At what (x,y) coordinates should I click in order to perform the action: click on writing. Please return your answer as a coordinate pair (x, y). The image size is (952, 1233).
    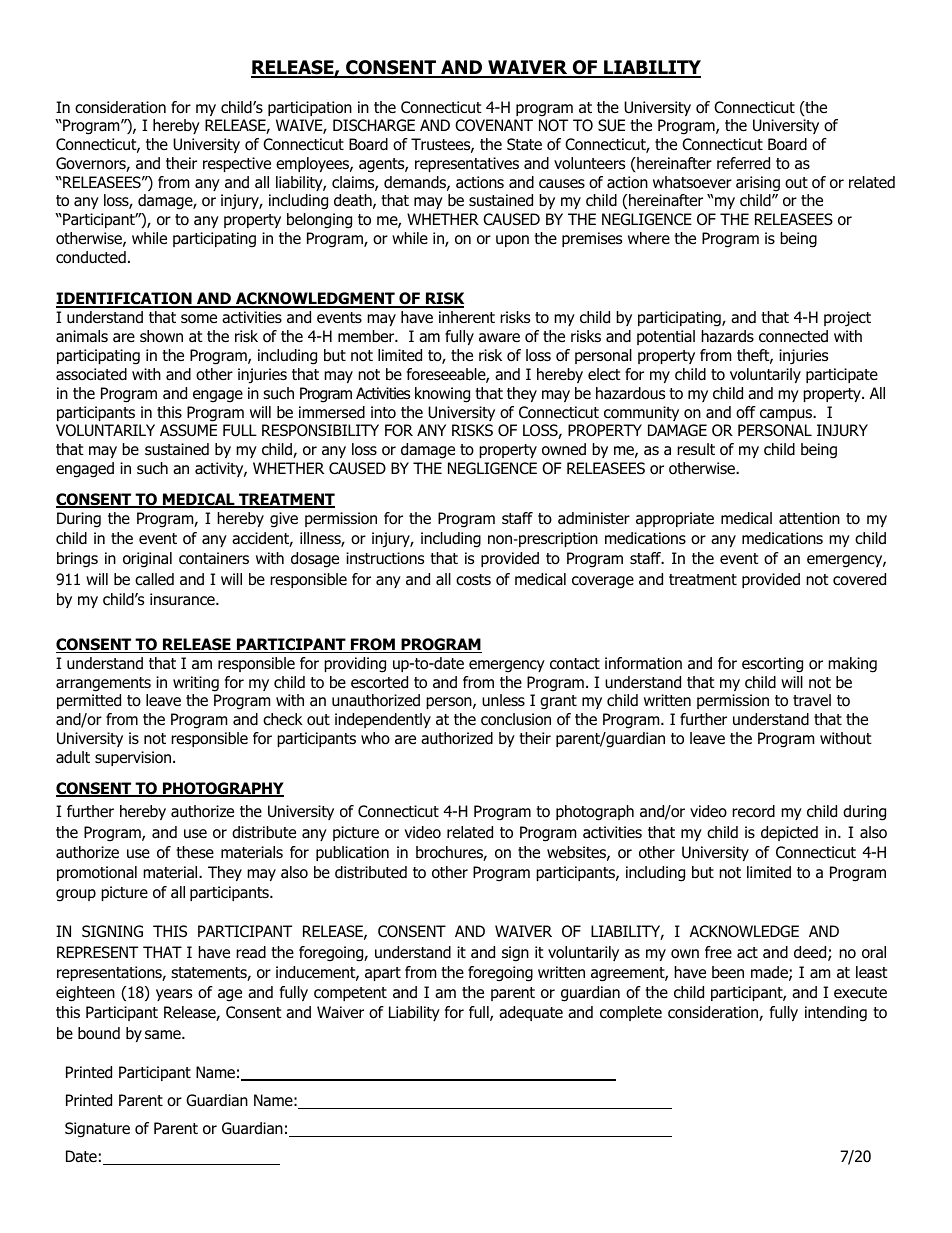
    Looking at the image, I should click on (196, 684).
